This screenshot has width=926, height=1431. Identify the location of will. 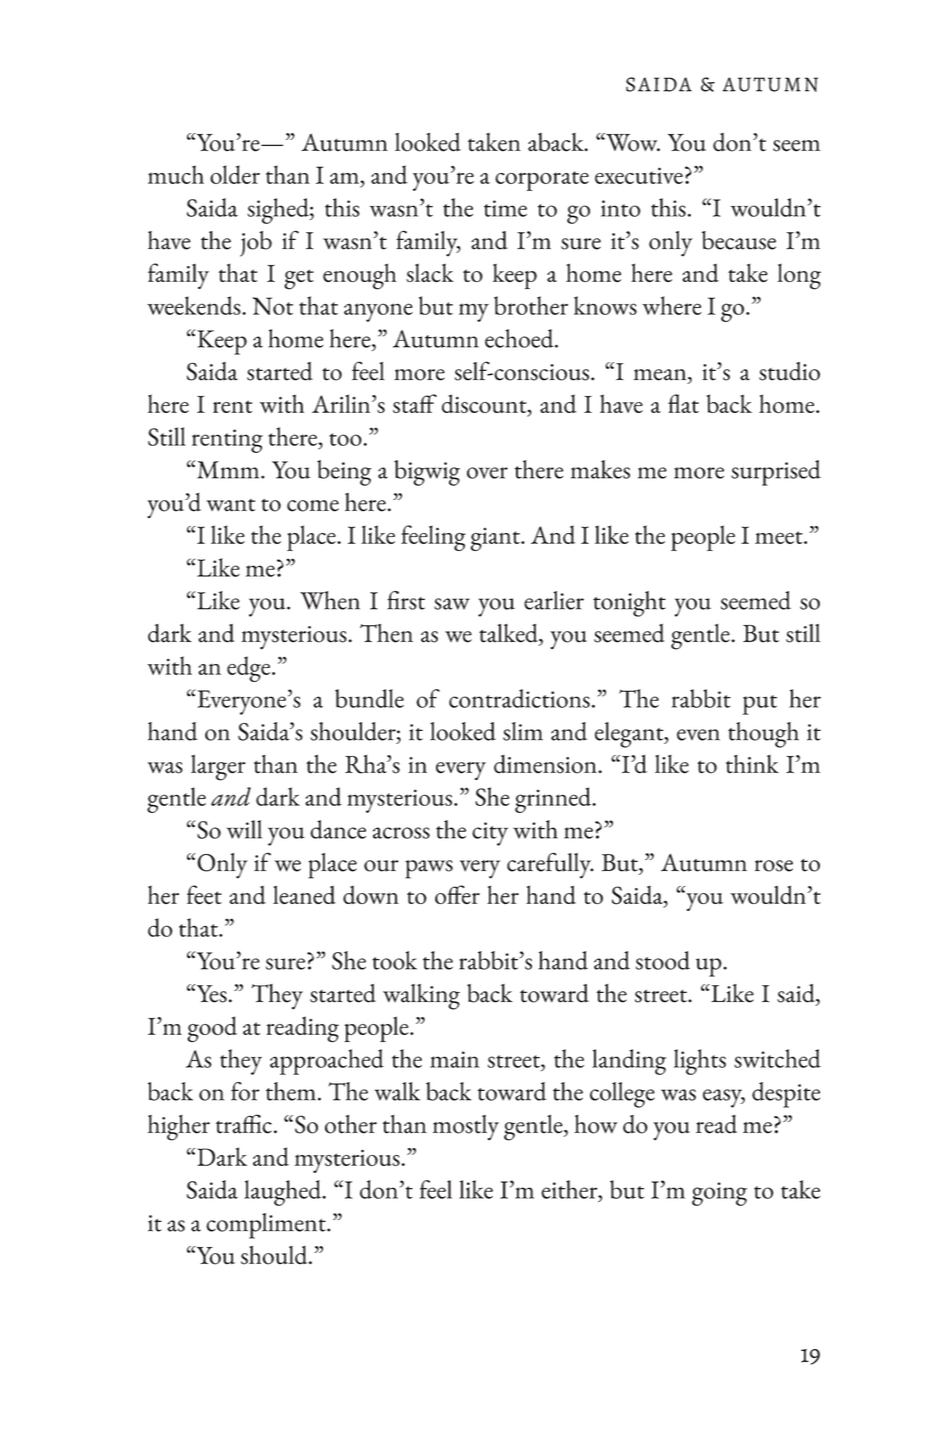
(244, 829).
